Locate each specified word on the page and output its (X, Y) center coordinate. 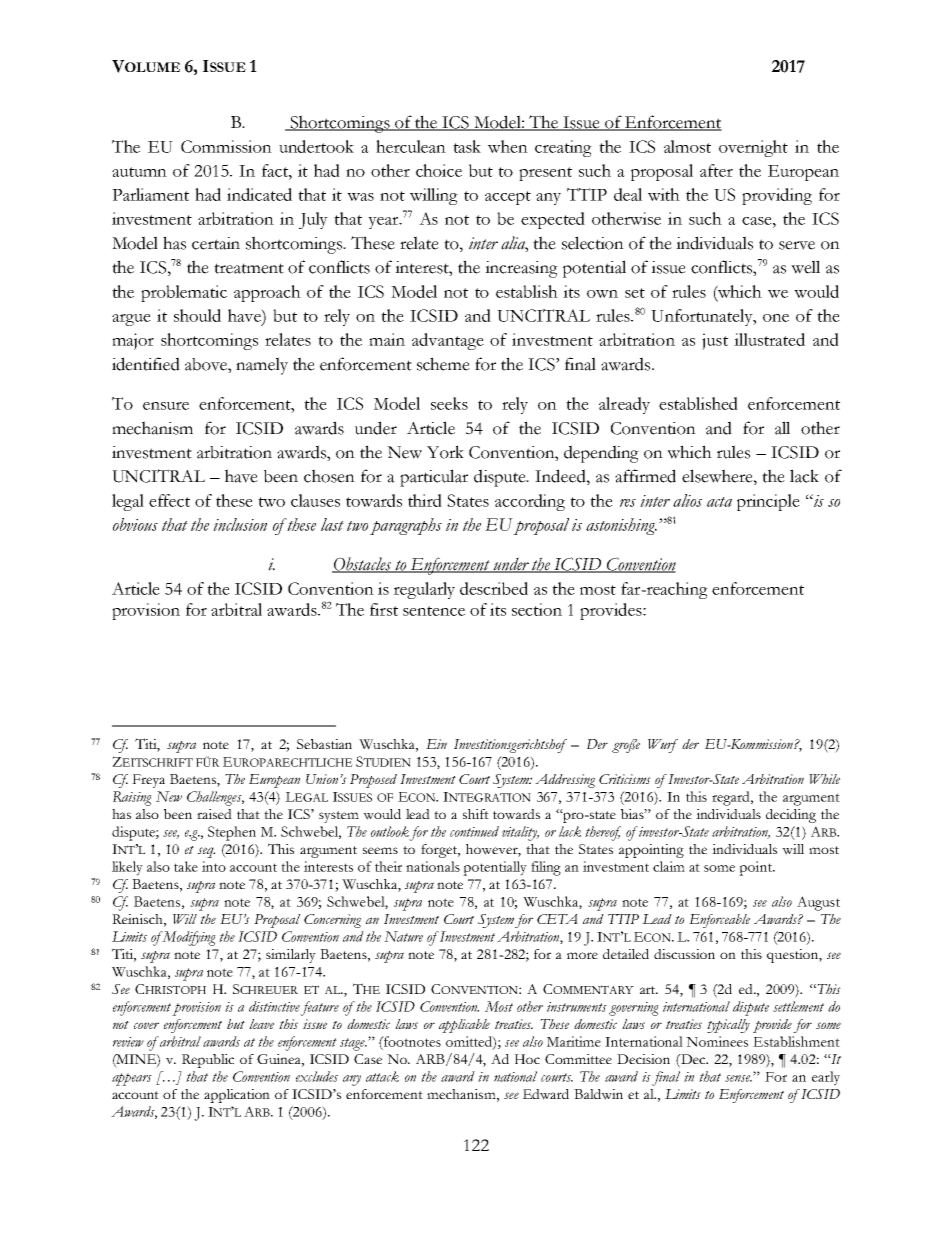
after (716, 170)
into (214, 866)
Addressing (565, 781)
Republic (208, 1061)
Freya (148, 781)
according (530, 502)
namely (262, 366)
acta (719, 502)
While (824, 779)
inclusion (240, 524)
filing (546, 868)
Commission (226, 146)
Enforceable (719, 921)
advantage (448, 341)
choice (439, 170)
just (715, 341)
